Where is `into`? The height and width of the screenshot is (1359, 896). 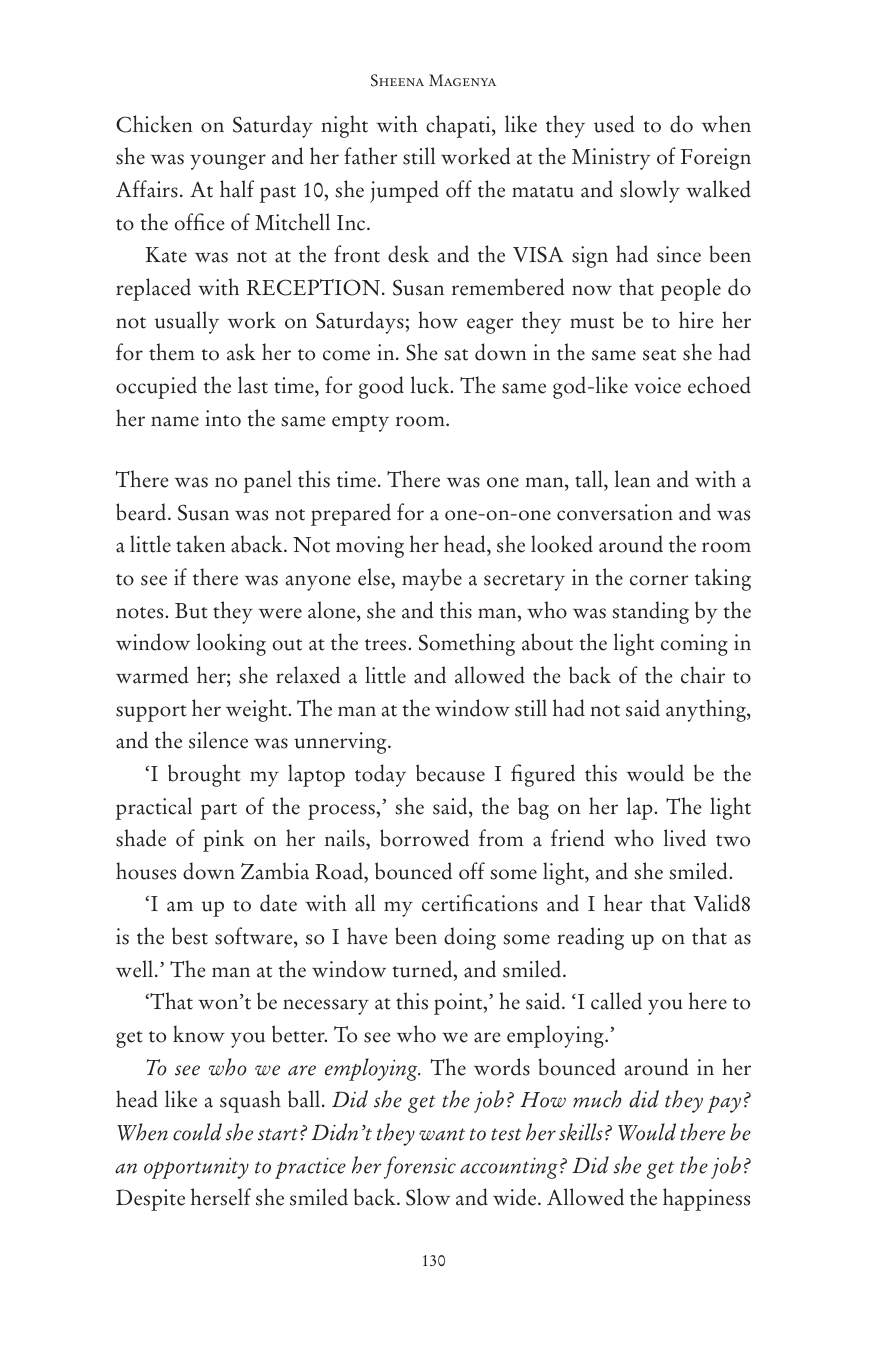
into is located at coordinates (223, 418).
